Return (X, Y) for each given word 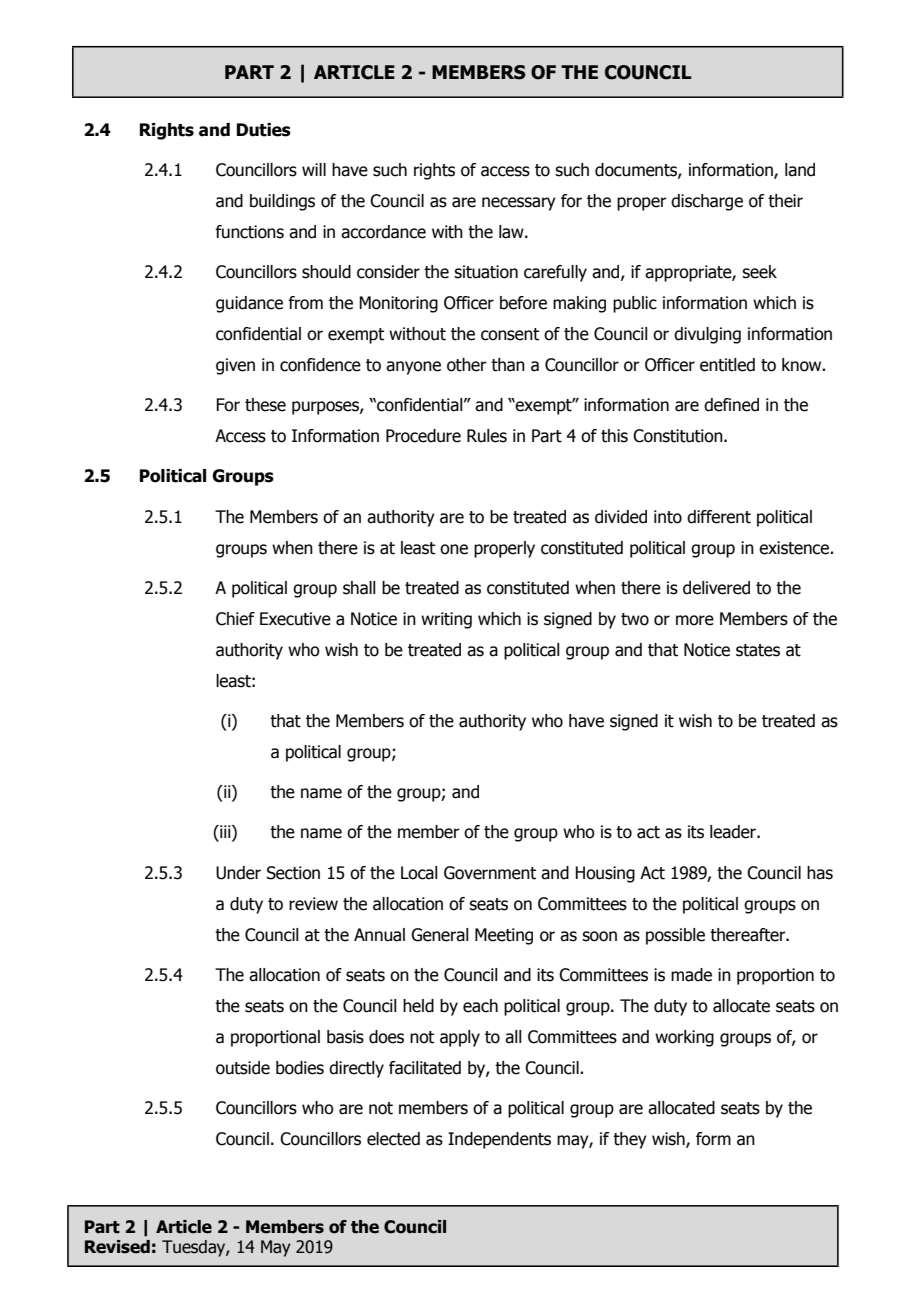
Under (238, 873)
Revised (117, 1247)
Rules (487, 436)
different (719, 517)
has (820, 873)
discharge (707, 202)
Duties (264, 130)
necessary (519, 204)
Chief (235, 619)
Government (490, 873)
